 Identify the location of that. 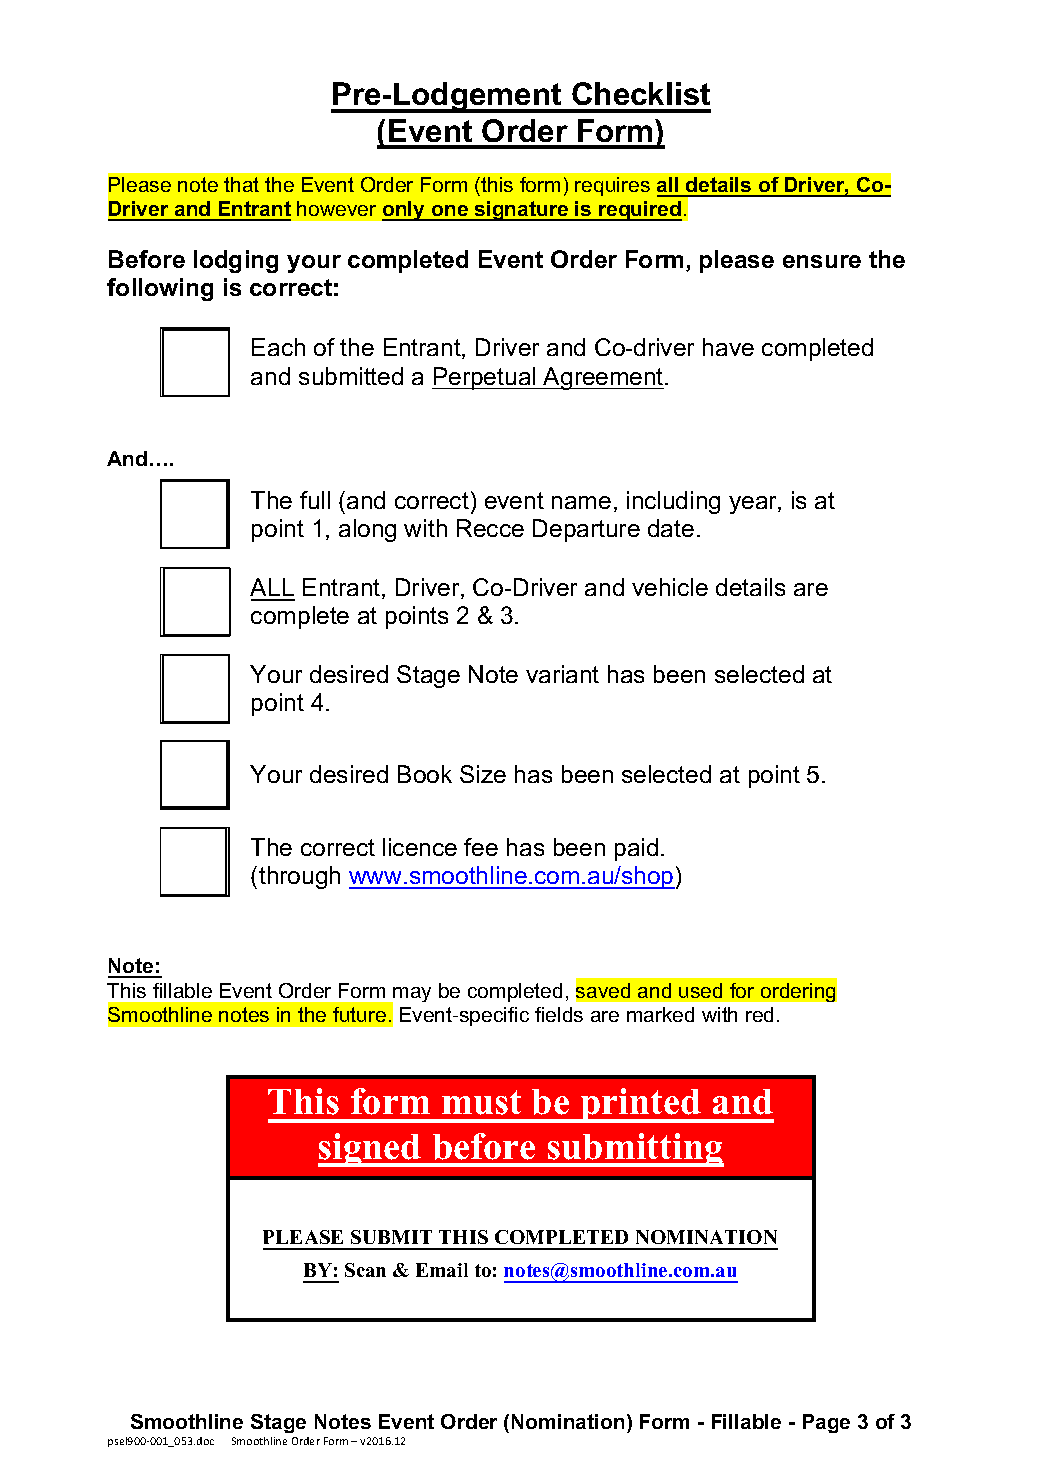
(241, 184).
